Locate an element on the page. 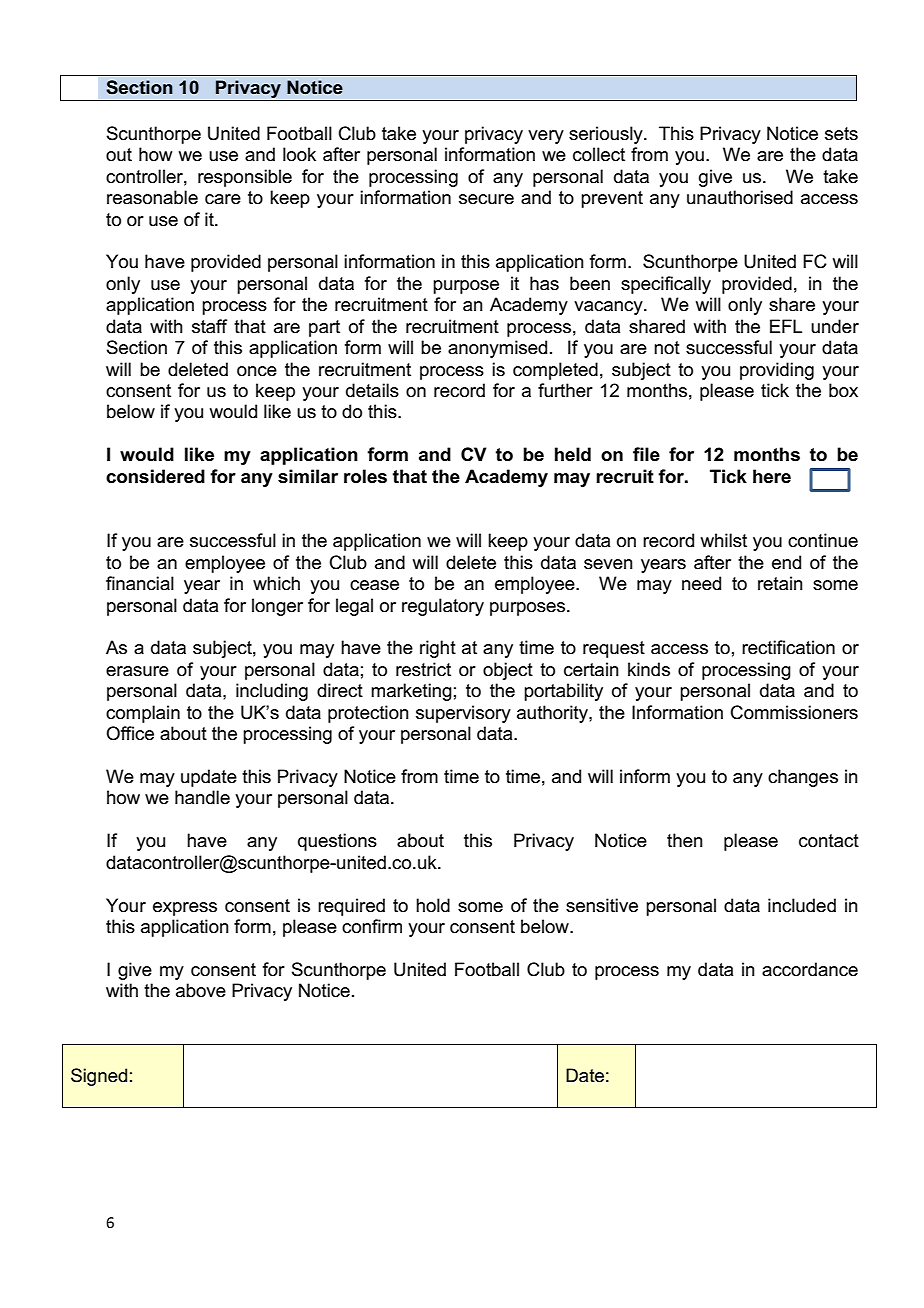 The image size is (924, 1308). responsible is located at coordinates (245, 178).
